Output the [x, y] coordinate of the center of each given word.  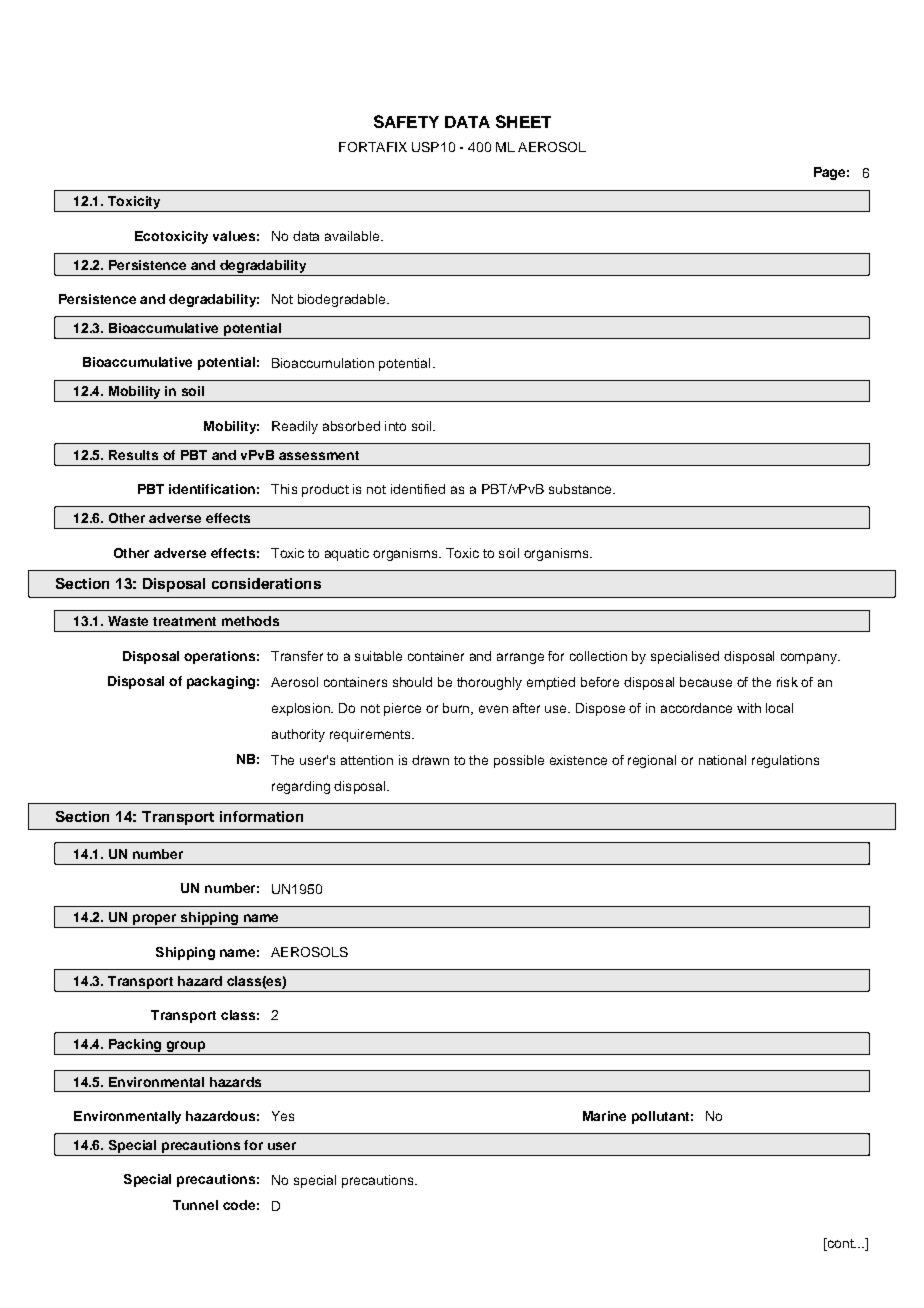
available [353, 236]
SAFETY [406, 121]
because [706, 682]
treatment [184, 621]
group [185, 1048]
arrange [520, 658]
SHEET [523, 121]
